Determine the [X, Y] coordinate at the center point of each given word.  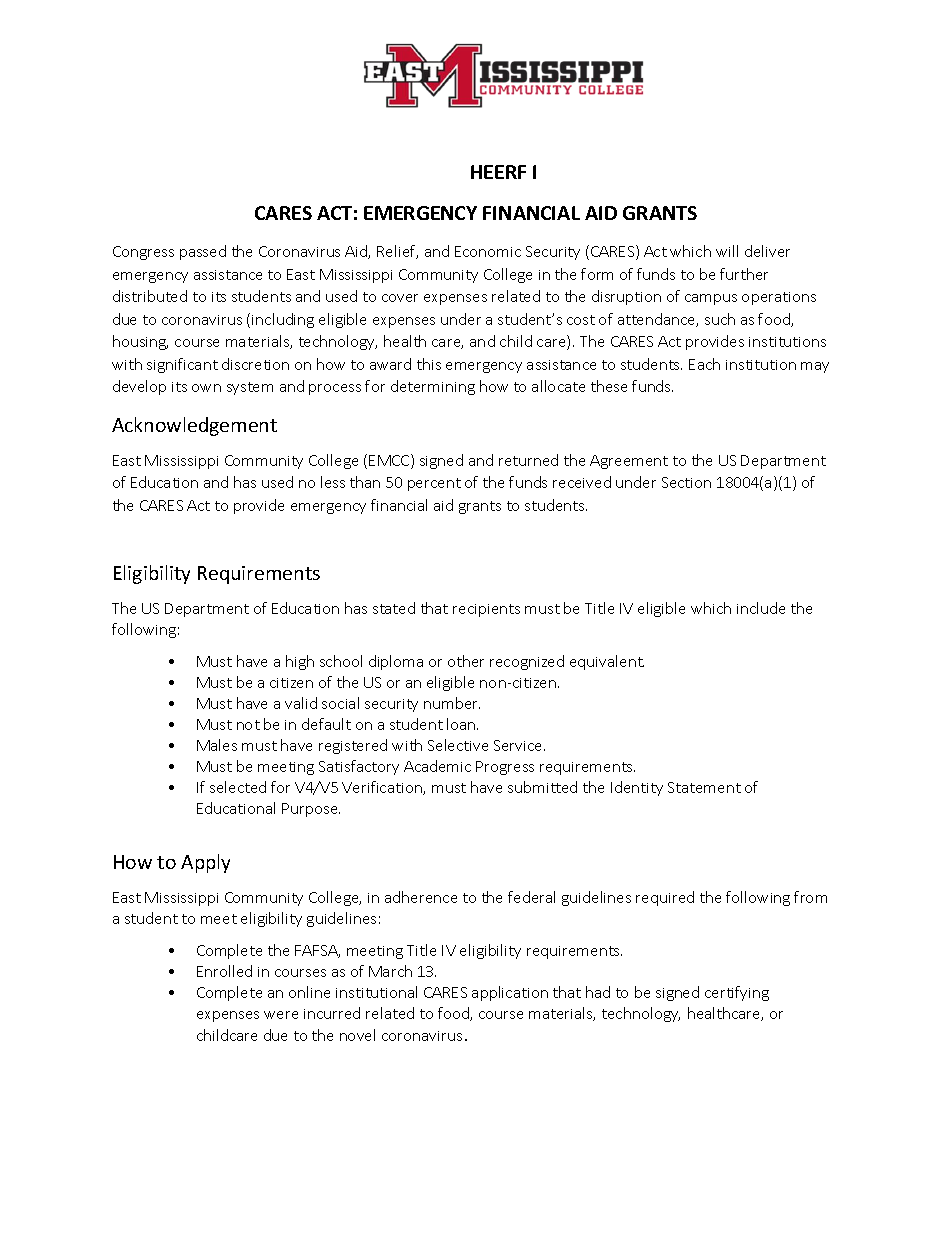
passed [203, 252]
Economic [488, 251]
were [281, 1015]
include [761, 608]
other [466, 661]
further [744, 274]
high [300, 662]
